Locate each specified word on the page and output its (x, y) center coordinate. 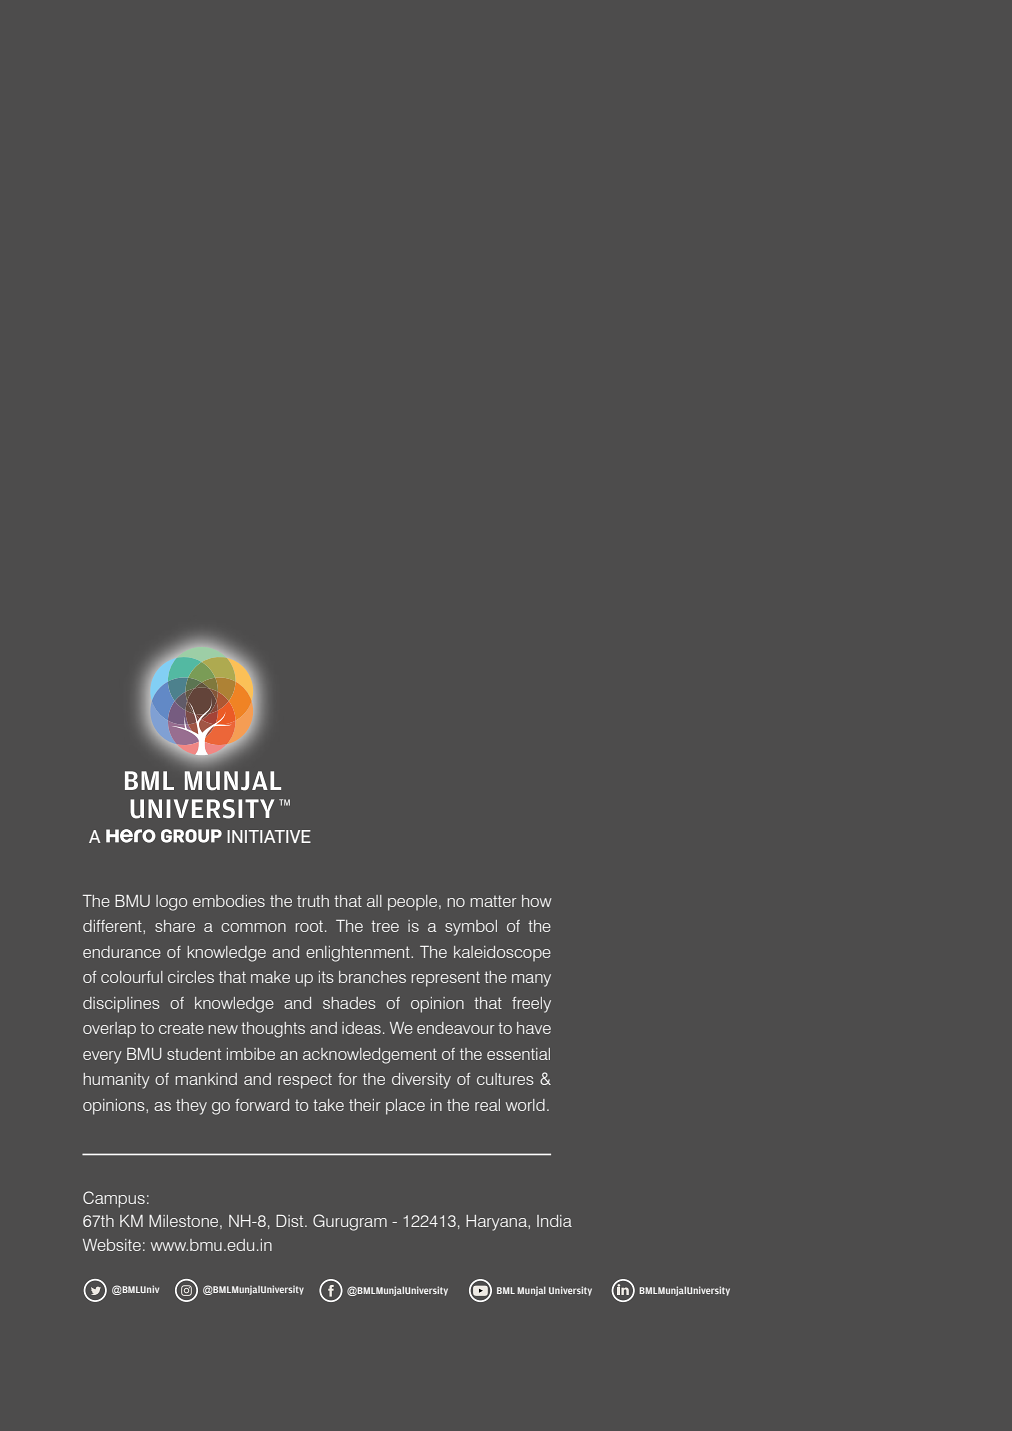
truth (313, 901)
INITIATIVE (269, 836)
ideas (361, 1028)
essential (518, 1054)
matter (493, 901)
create (181, 1028)
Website (112, 1245)
